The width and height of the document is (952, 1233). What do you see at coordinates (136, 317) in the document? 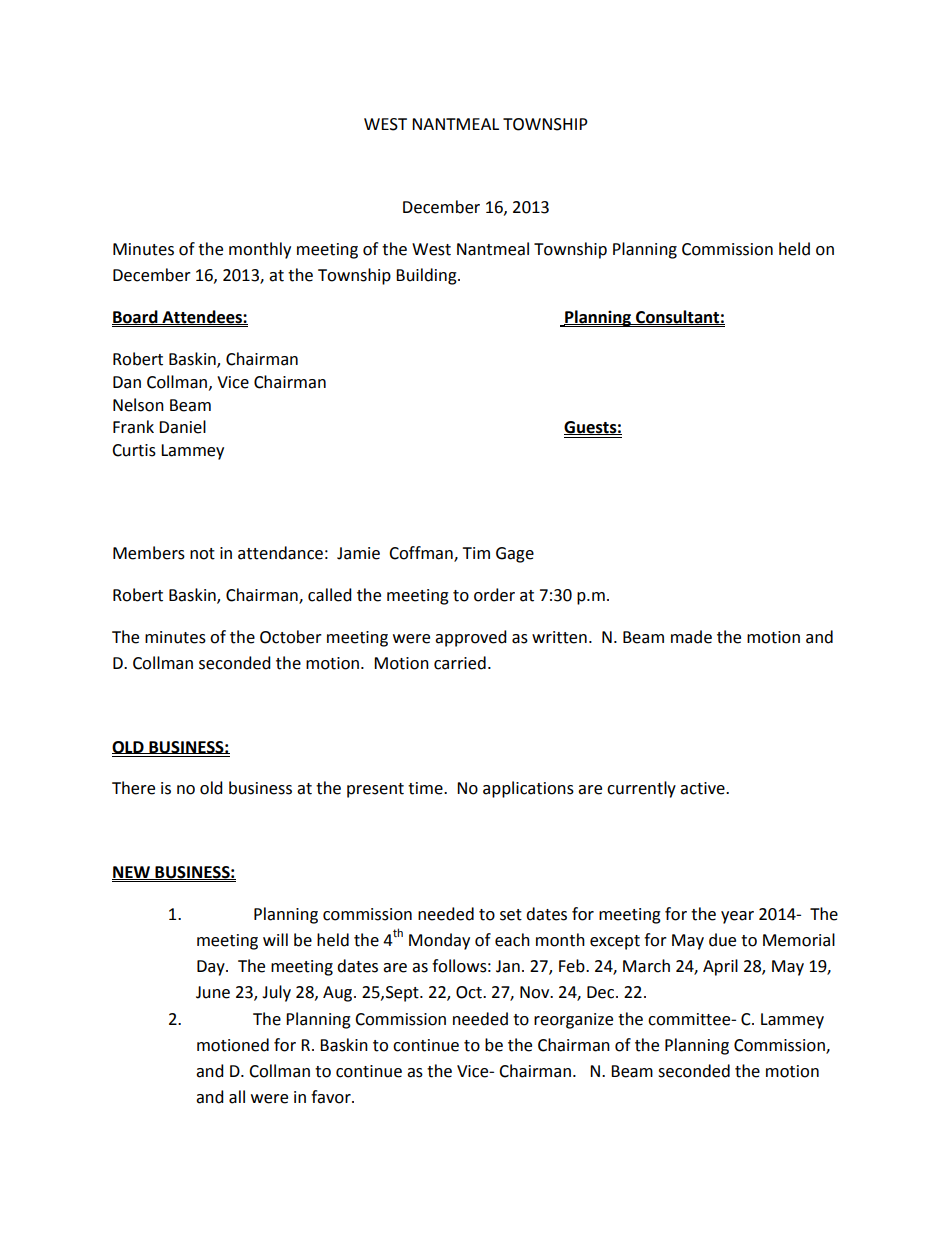
I see `Board` at bounding box center [136, 317].
